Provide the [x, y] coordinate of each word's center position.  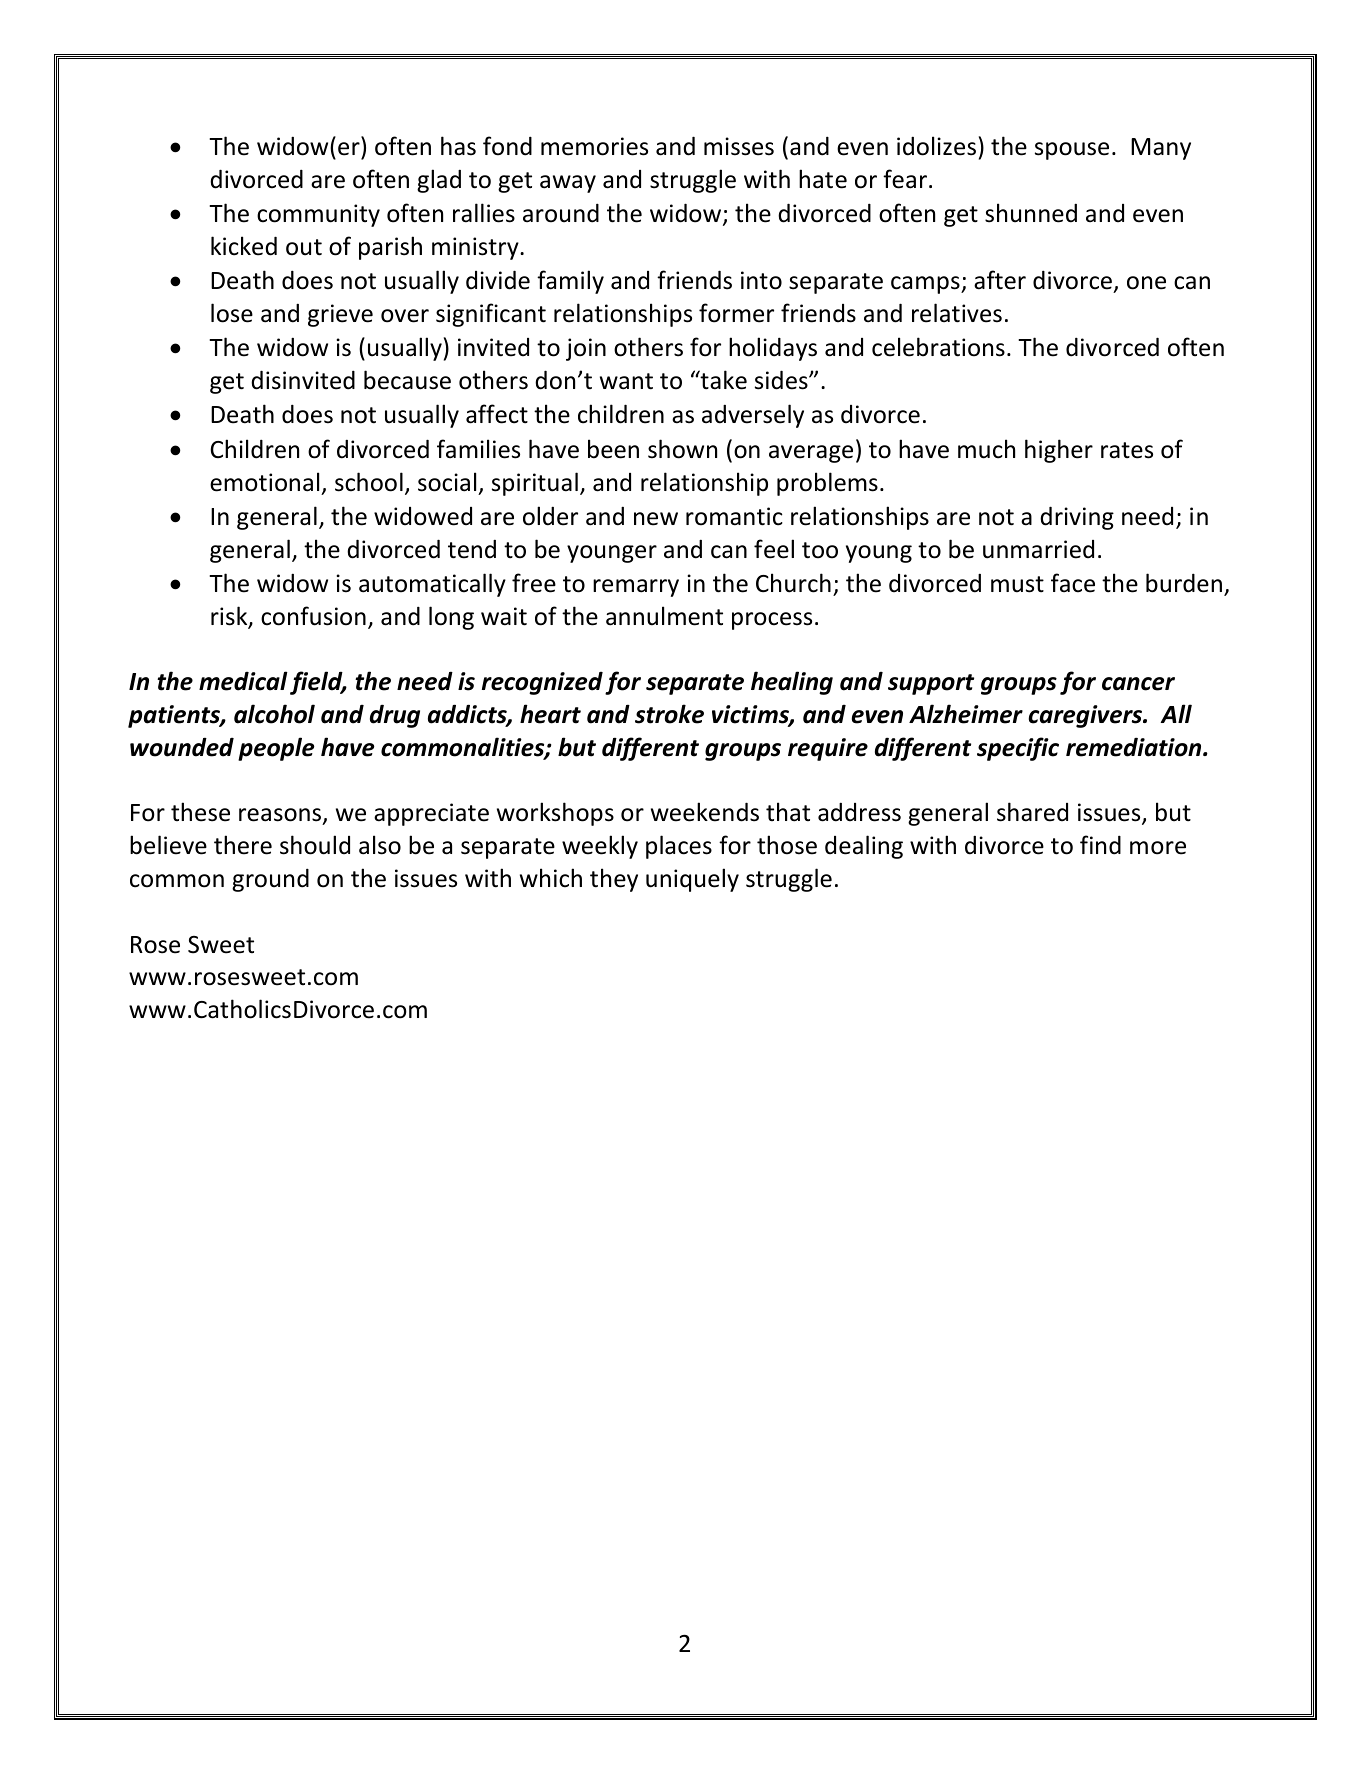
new [656, 519]
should [315, 845]
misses [739, 146]
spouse [1072, 151]
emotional [264, 482]
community [318, 215]
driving [1077, 518]
